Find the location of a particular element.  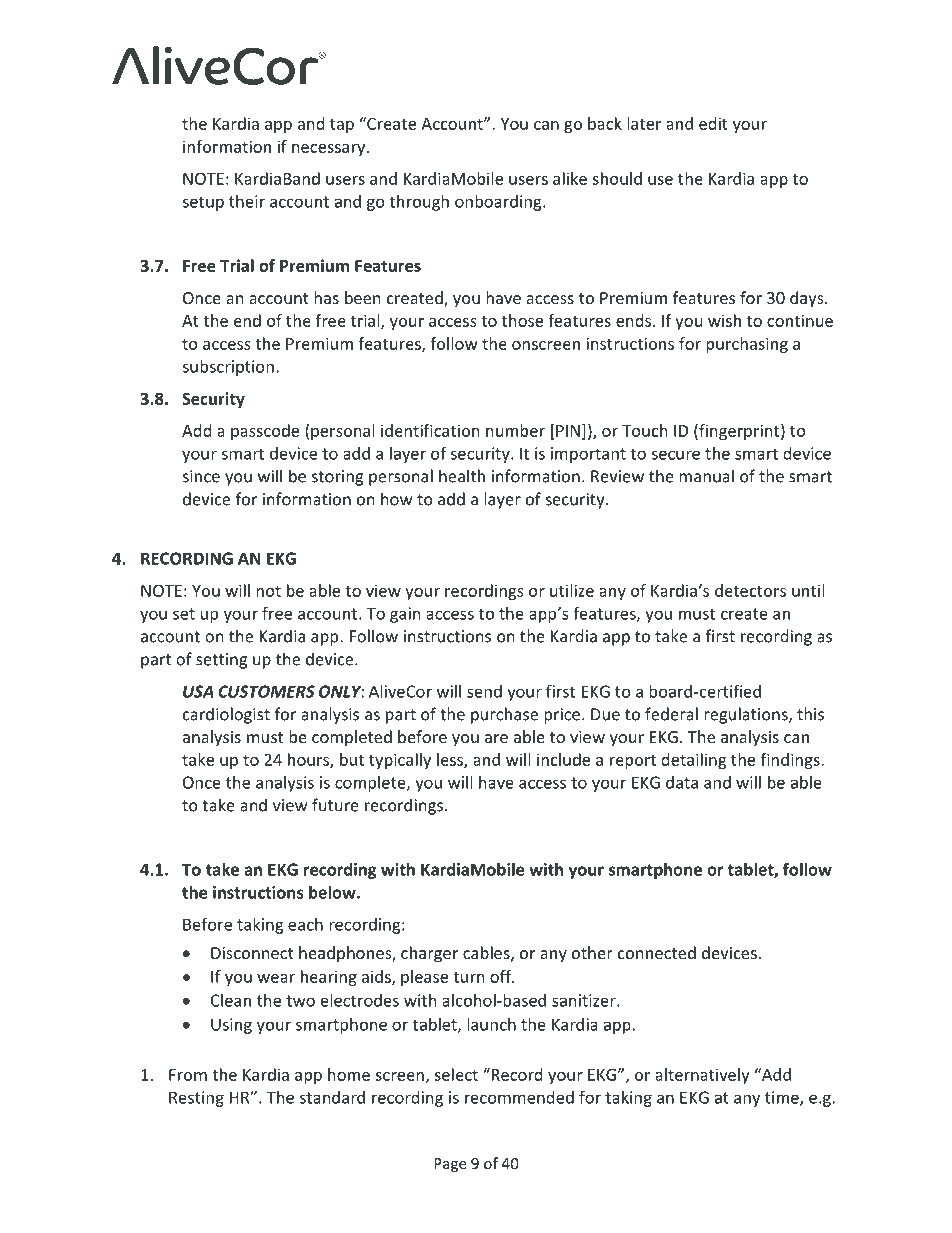

their is located at coordinates (247, 201).
